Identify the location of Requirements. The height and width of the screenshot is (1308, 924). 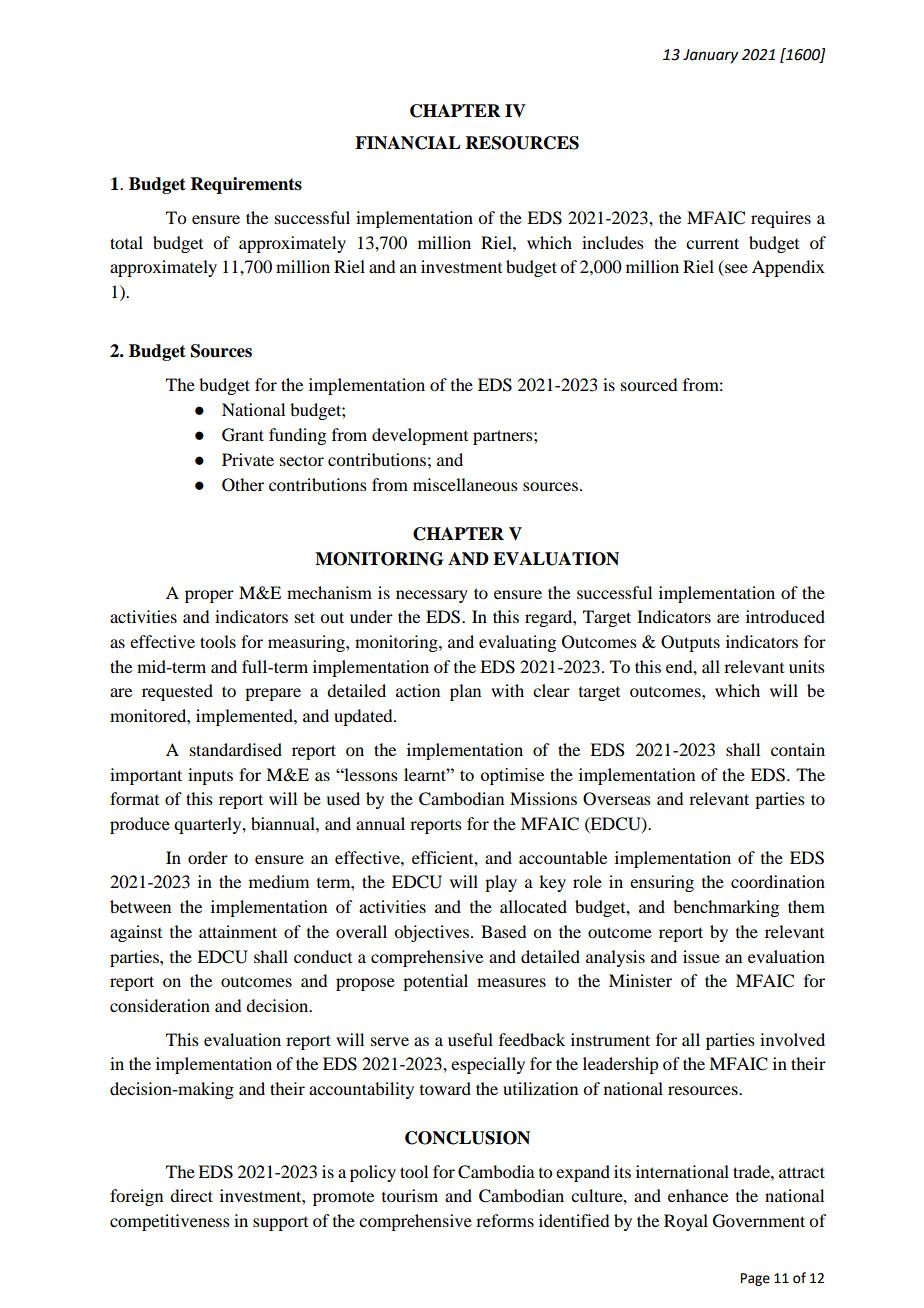
(246, 185).
